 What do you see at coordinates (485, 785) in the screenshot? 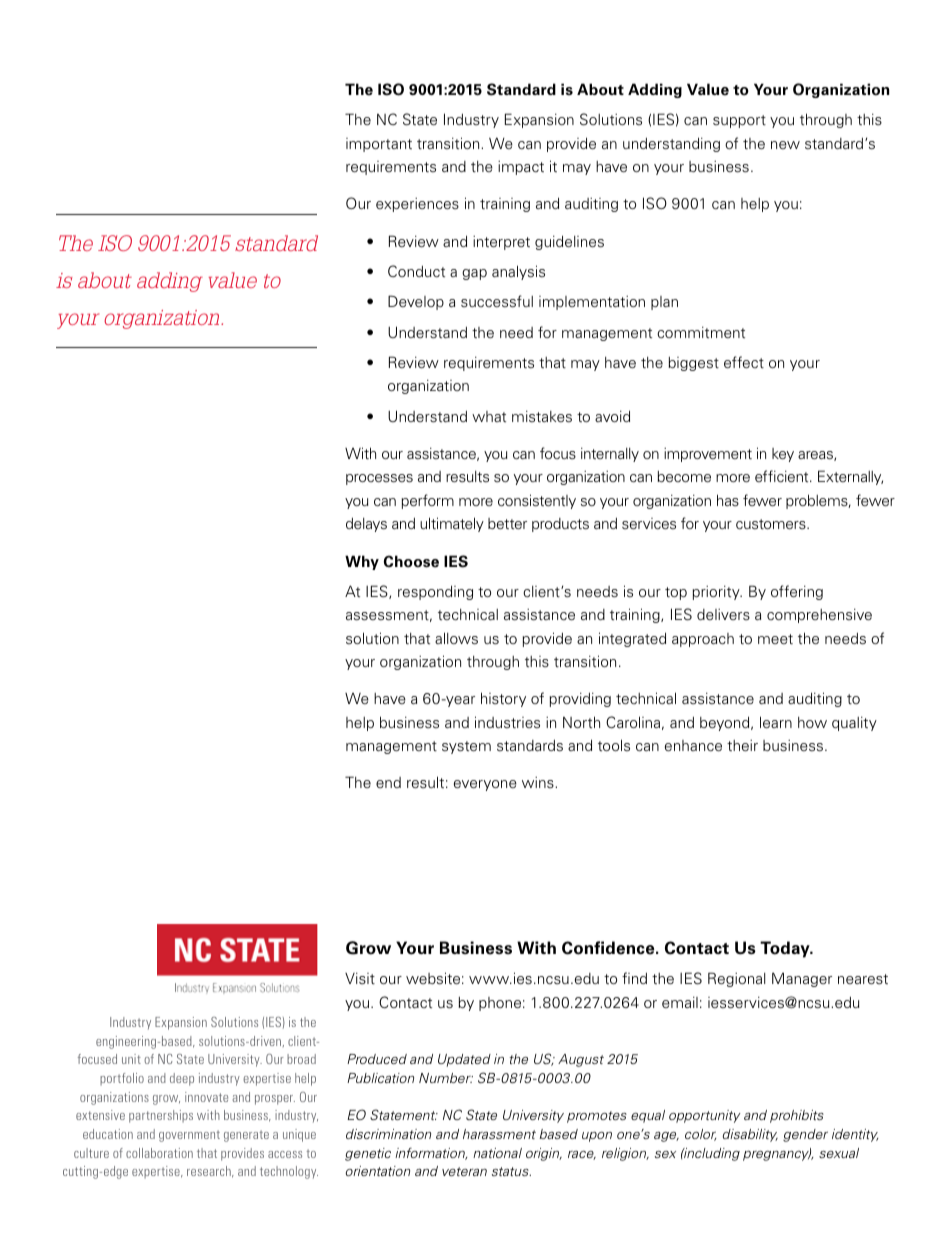
I see `everyone` at bounding box center [485, 785].
